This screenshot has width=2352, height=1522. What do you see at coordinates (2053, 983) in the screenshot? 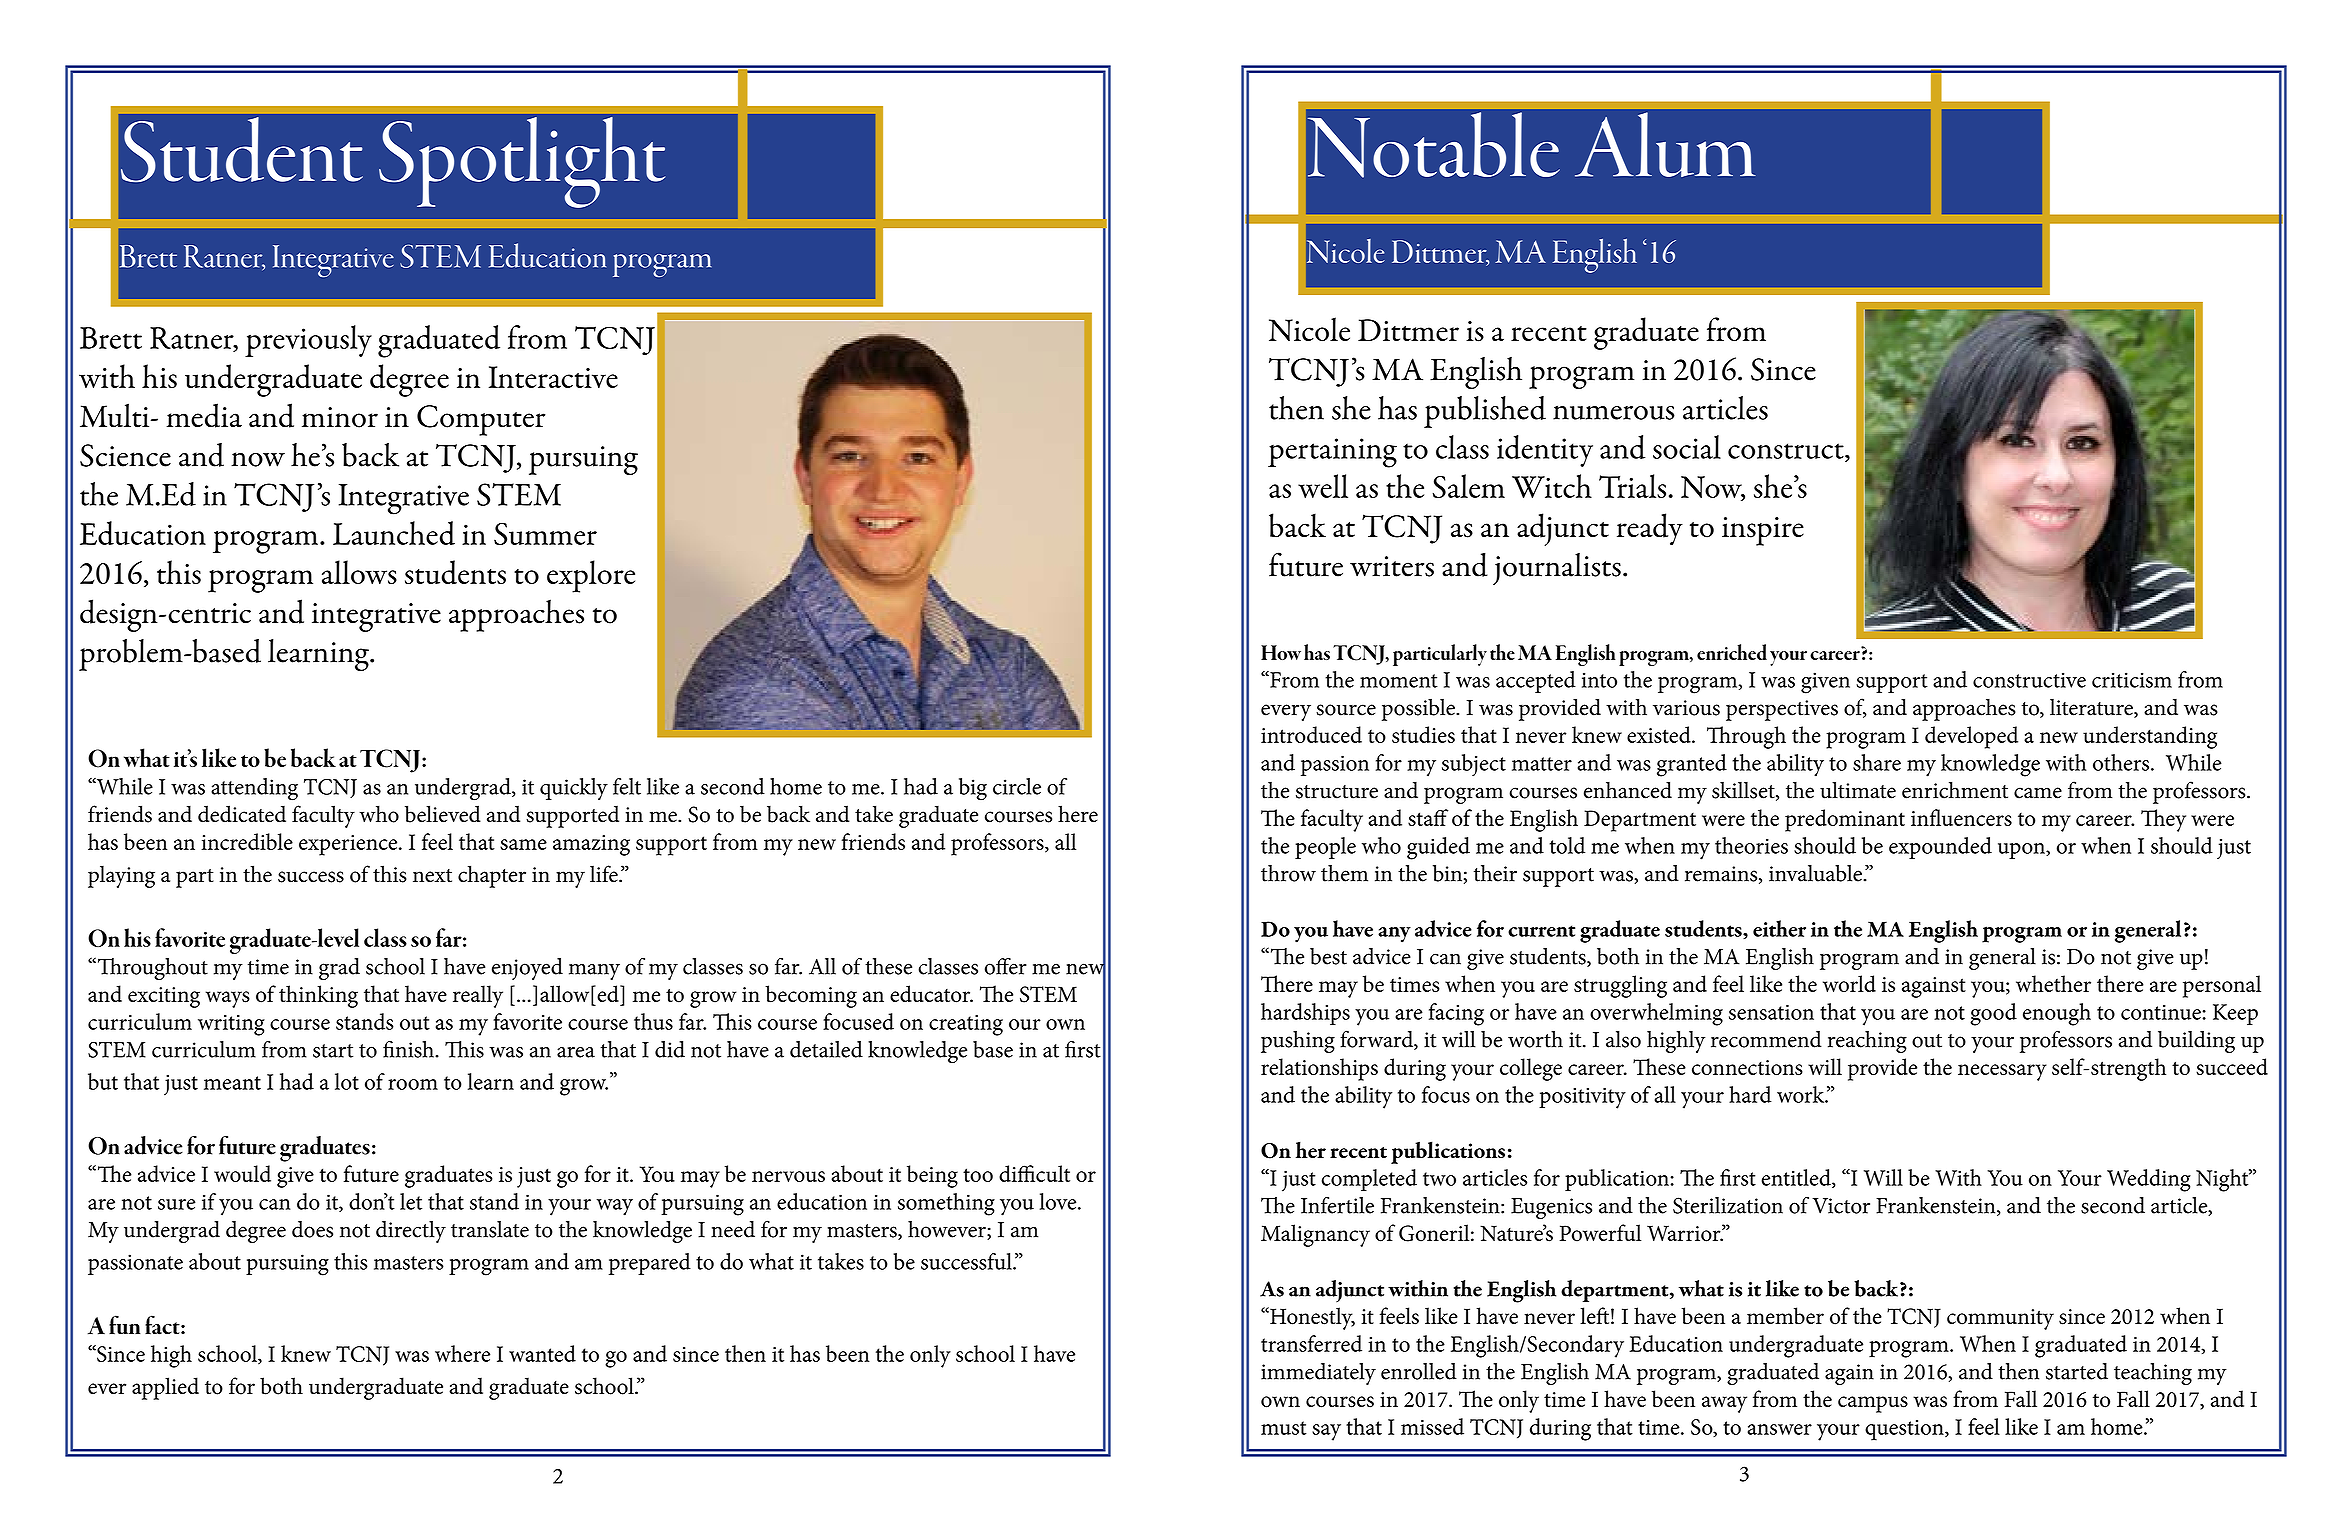
I see `whether` at bounding box center [2053, 983].
